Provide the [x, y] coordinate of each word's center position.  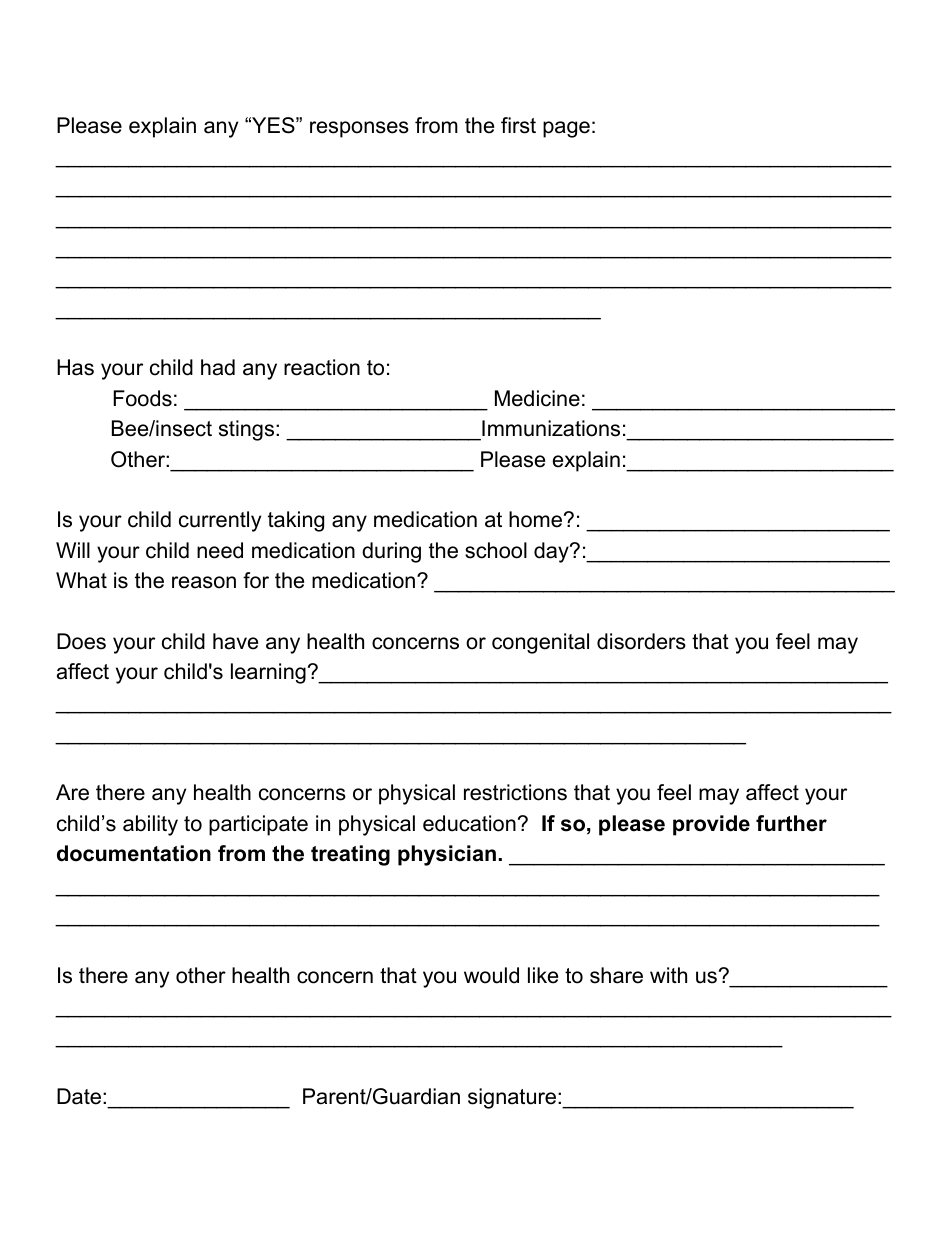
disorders [641, 641]
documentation [134, 853]
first [518, 125]
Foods [142, 398]
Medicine [537, 398]
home [535, 519]
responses [359, 129]
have [235, 641]
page [566, 129]
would [491, 975]
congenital [540, 643]
